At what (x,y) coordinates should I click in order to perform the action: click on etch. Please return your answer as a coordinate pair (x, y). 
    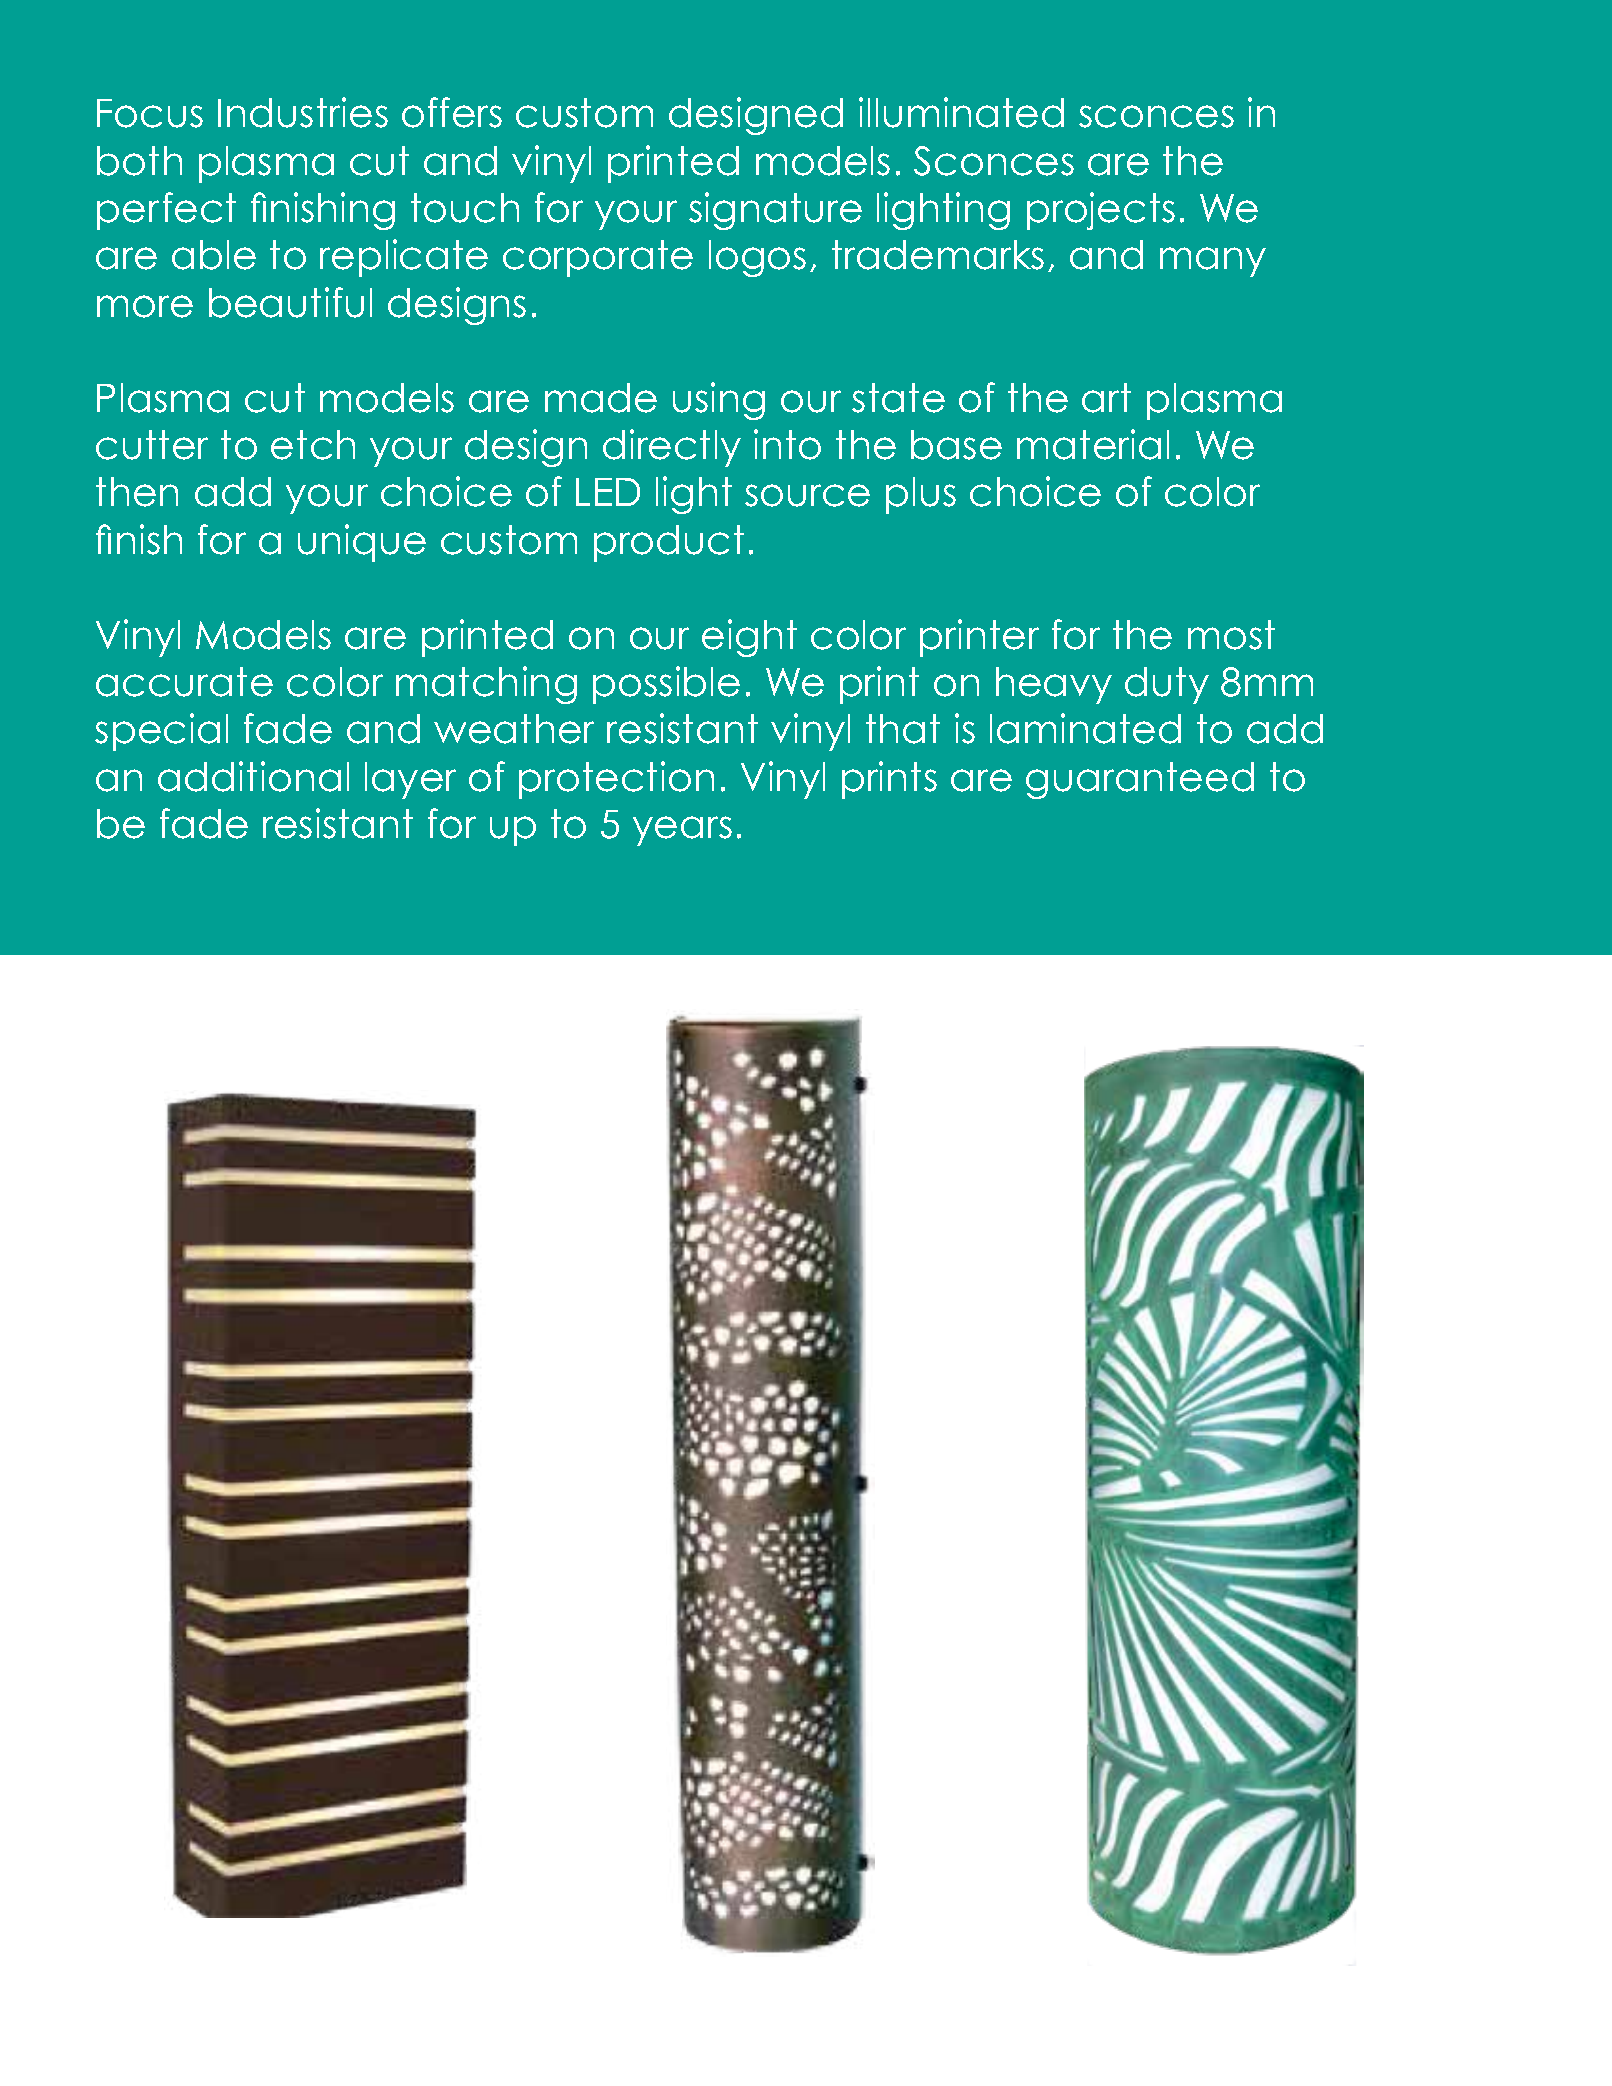
    Looking at the image, I should click on (313, 445).
